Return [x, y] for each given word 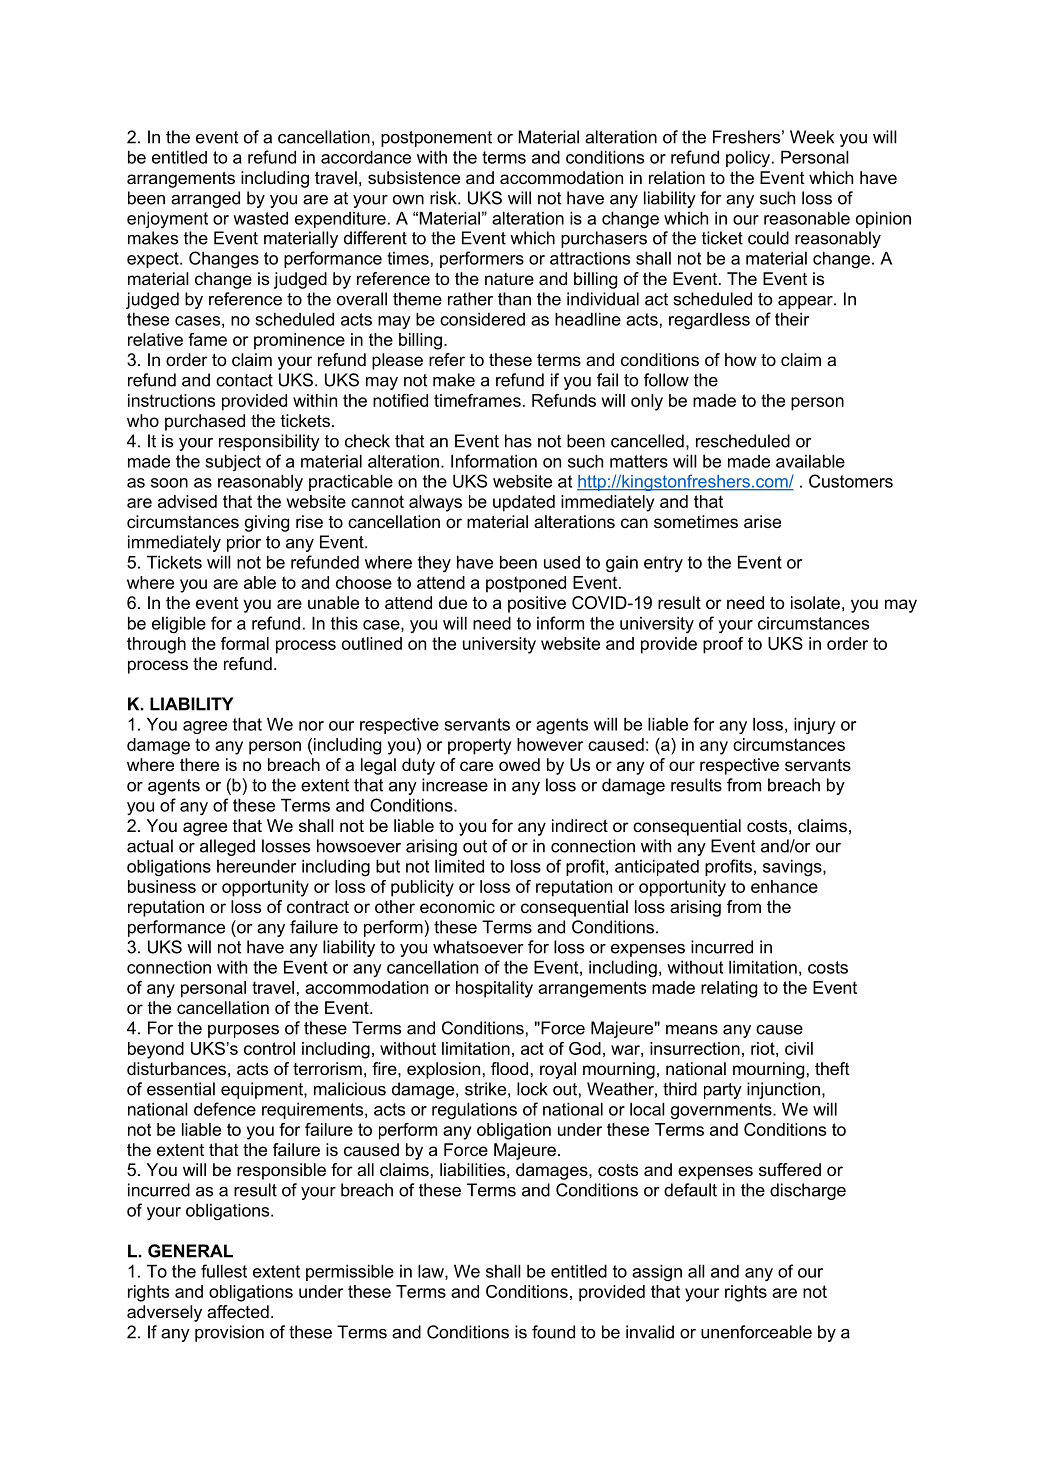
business [162, 886]
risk [444, 198]
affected [238, 1311]
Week [812, 137]
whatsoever [478, 947]
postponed [526, 584]
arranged [205, 199]
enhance [784, 886]
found [553, 1332]
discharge [808, 1191]
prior [244, 543]
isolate [815, 602]
